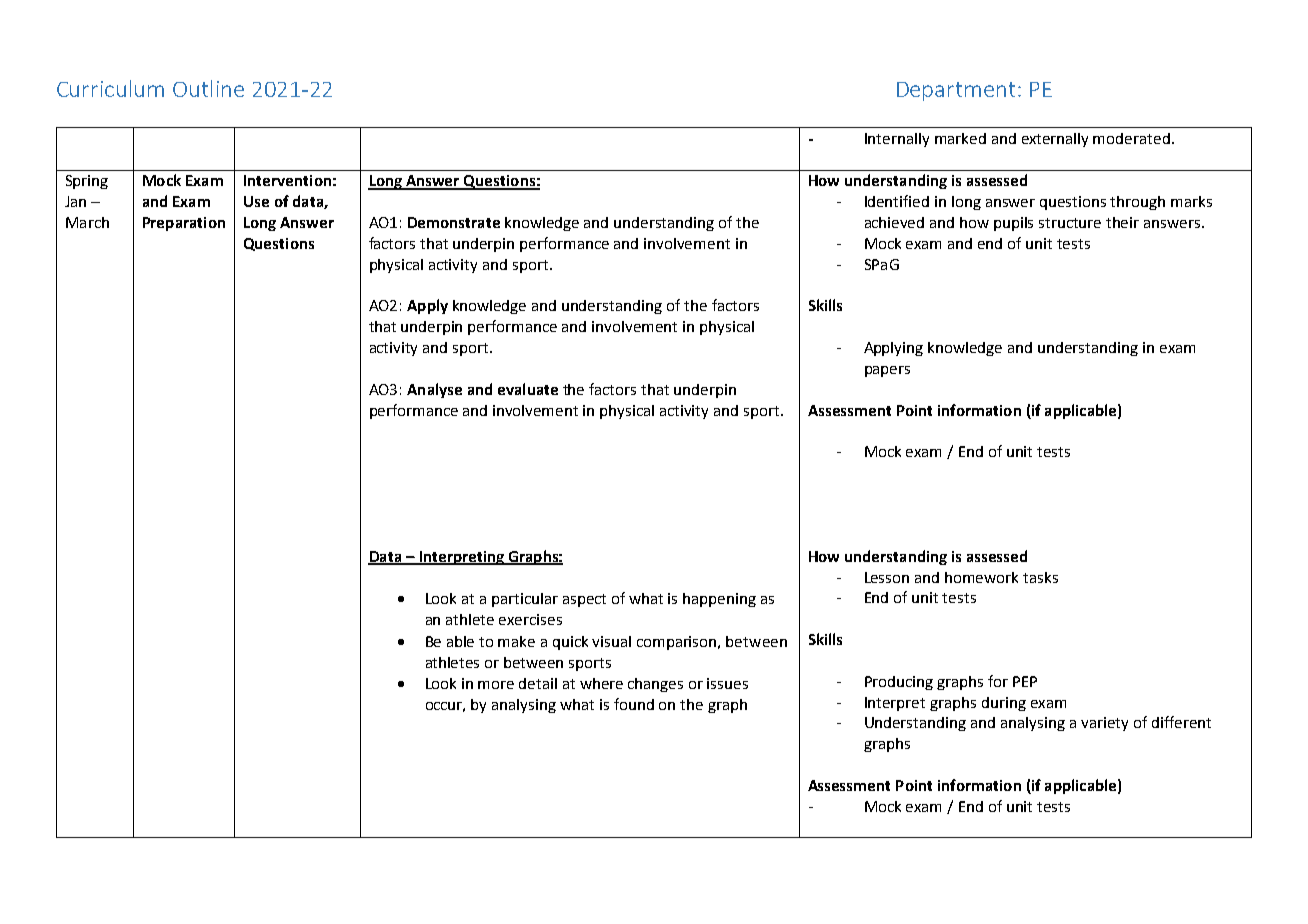  Describe the element at coordinates (887, 371) in the page. I see `papers` at that location.
